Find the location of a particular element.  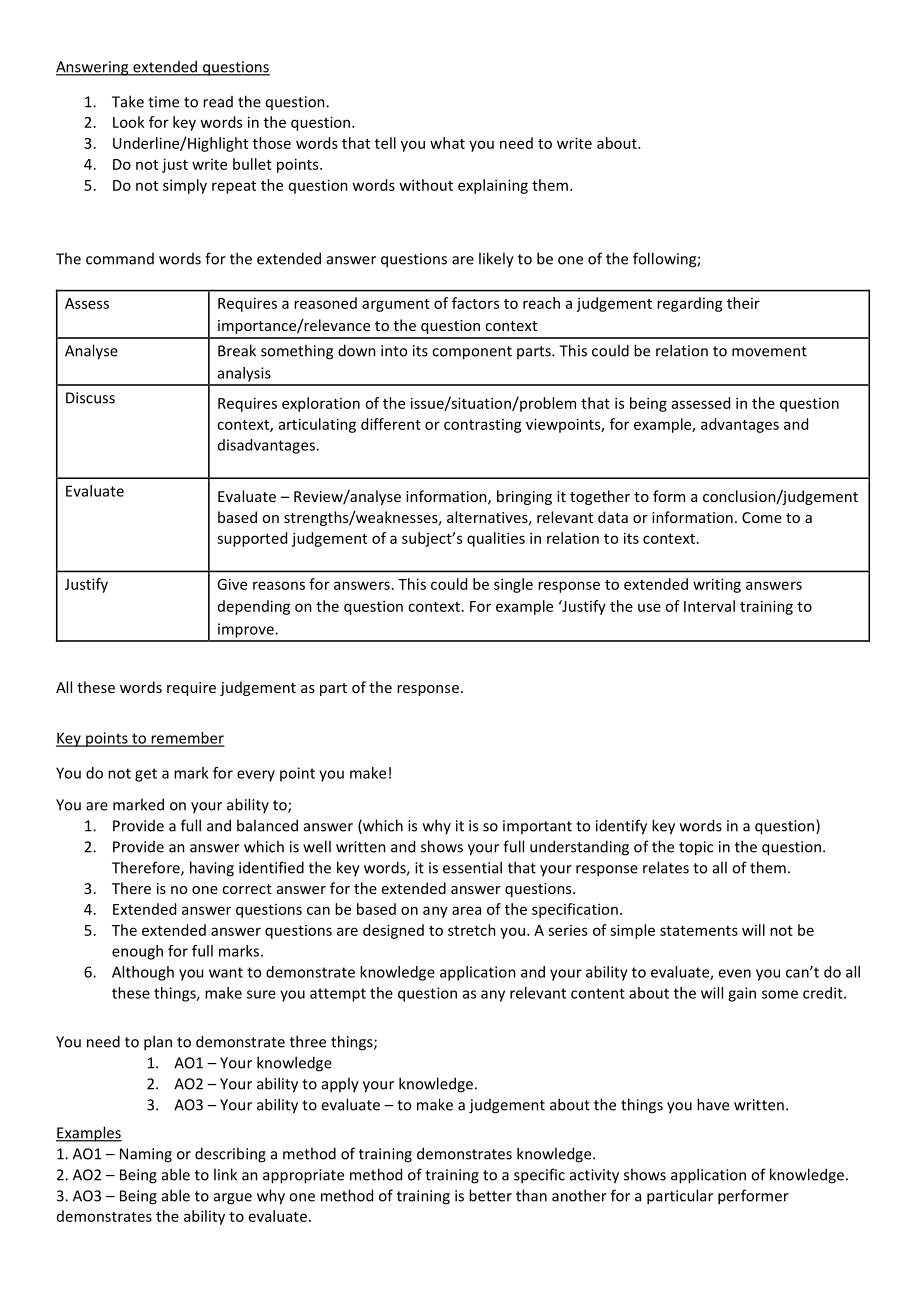

single is located at coordinates (513, 585).
